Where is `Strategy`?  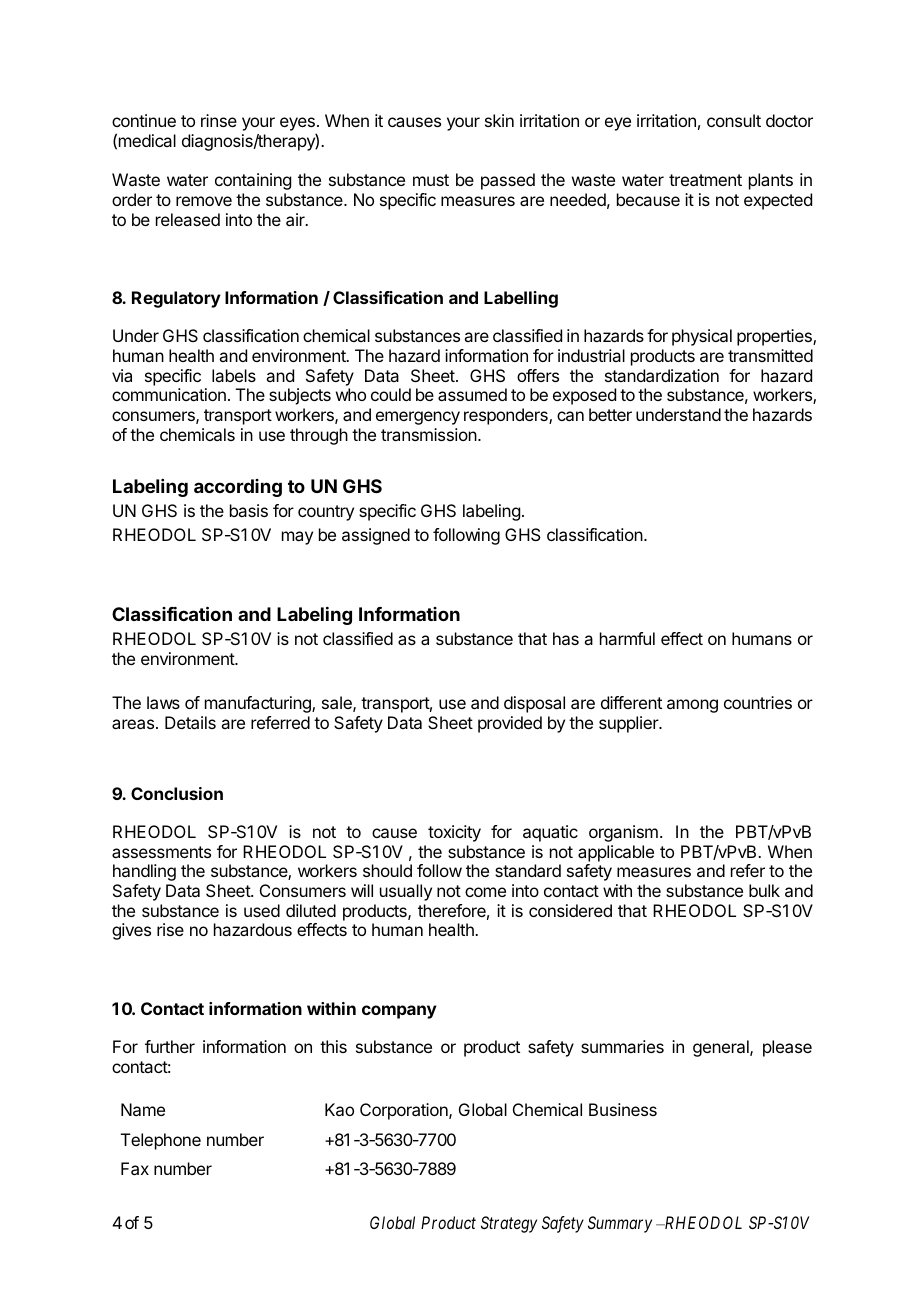 Strategy is located at coordinates (509, 1224).
